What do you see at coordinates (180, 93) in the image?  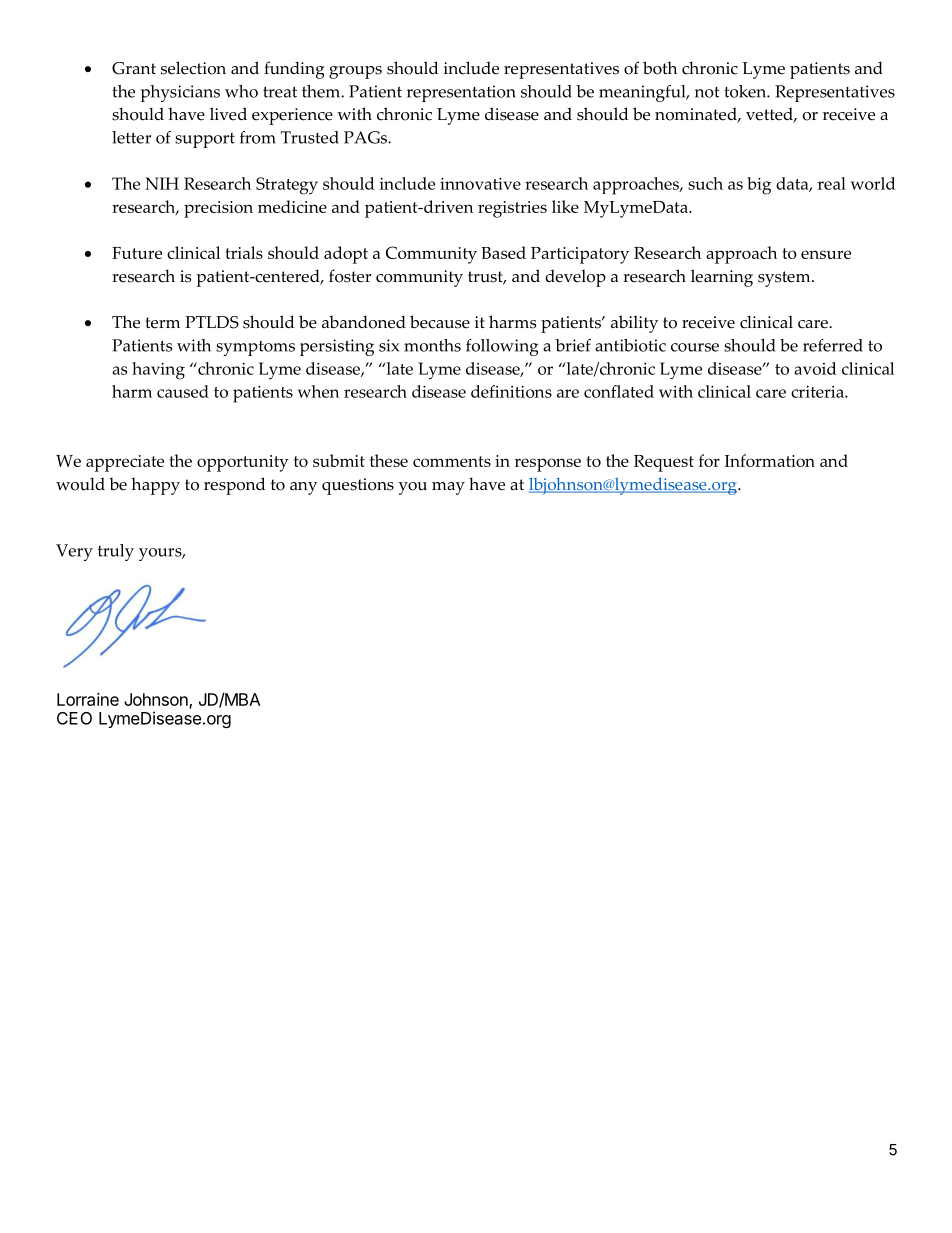 I see `physicians` at bounding box center [180, 93].
